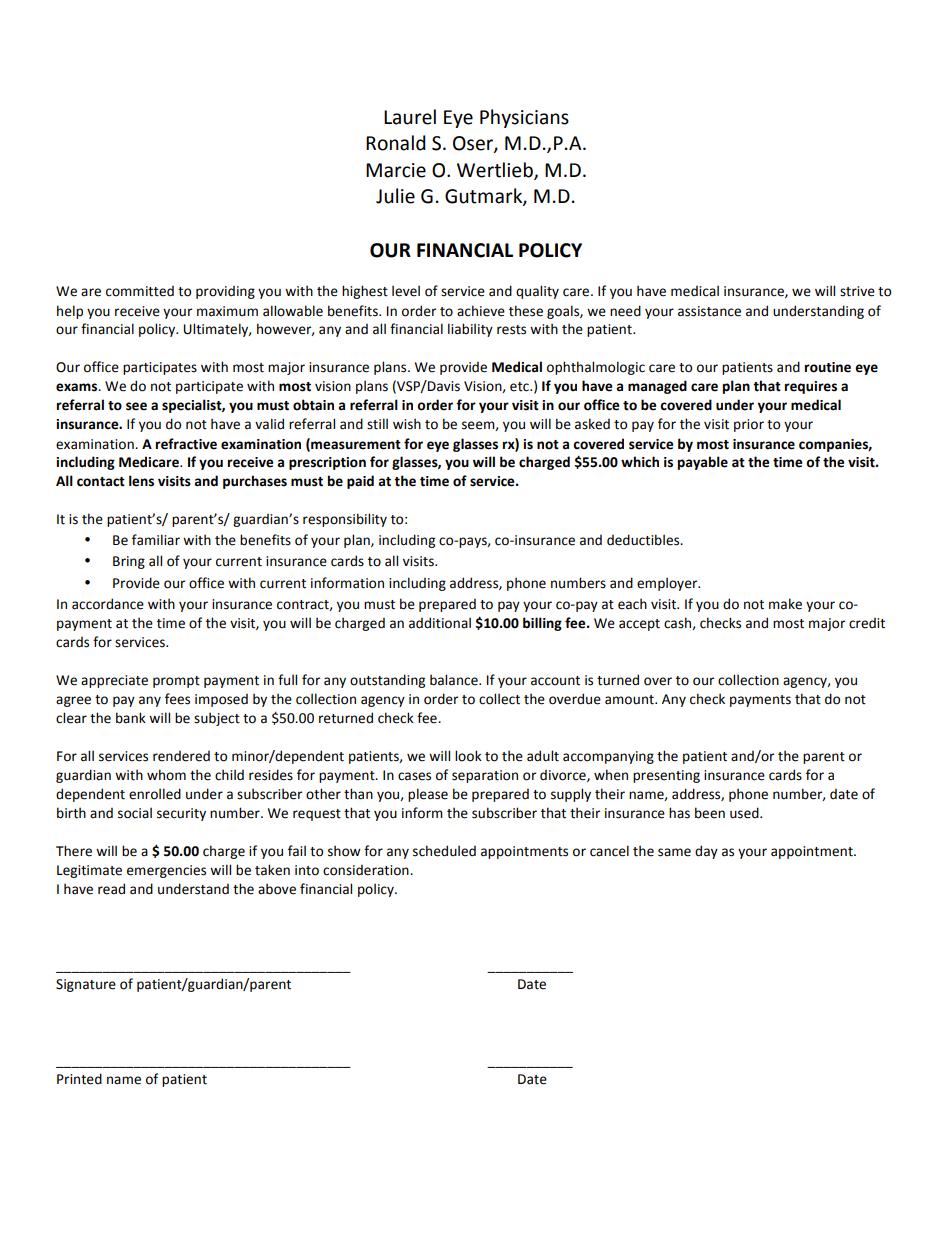  I want to click on Physicians, so click(524, 118).
